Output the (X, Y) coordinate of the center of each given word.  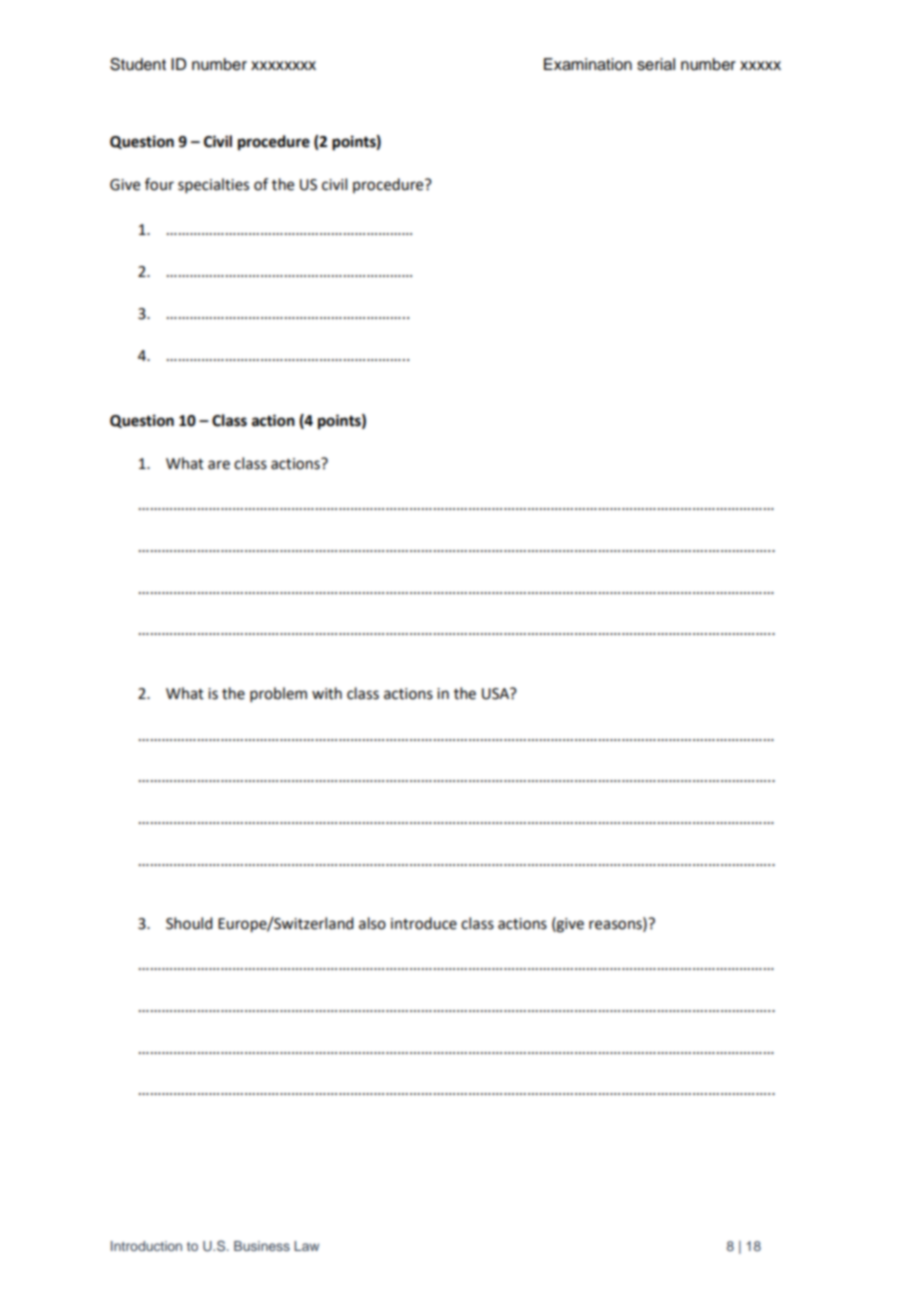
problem (278, 694)
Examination (588, 64)
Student (138, 64)
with (327, 693)
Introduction (146, 1246)
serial (656, 64)
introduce (424, 923)
